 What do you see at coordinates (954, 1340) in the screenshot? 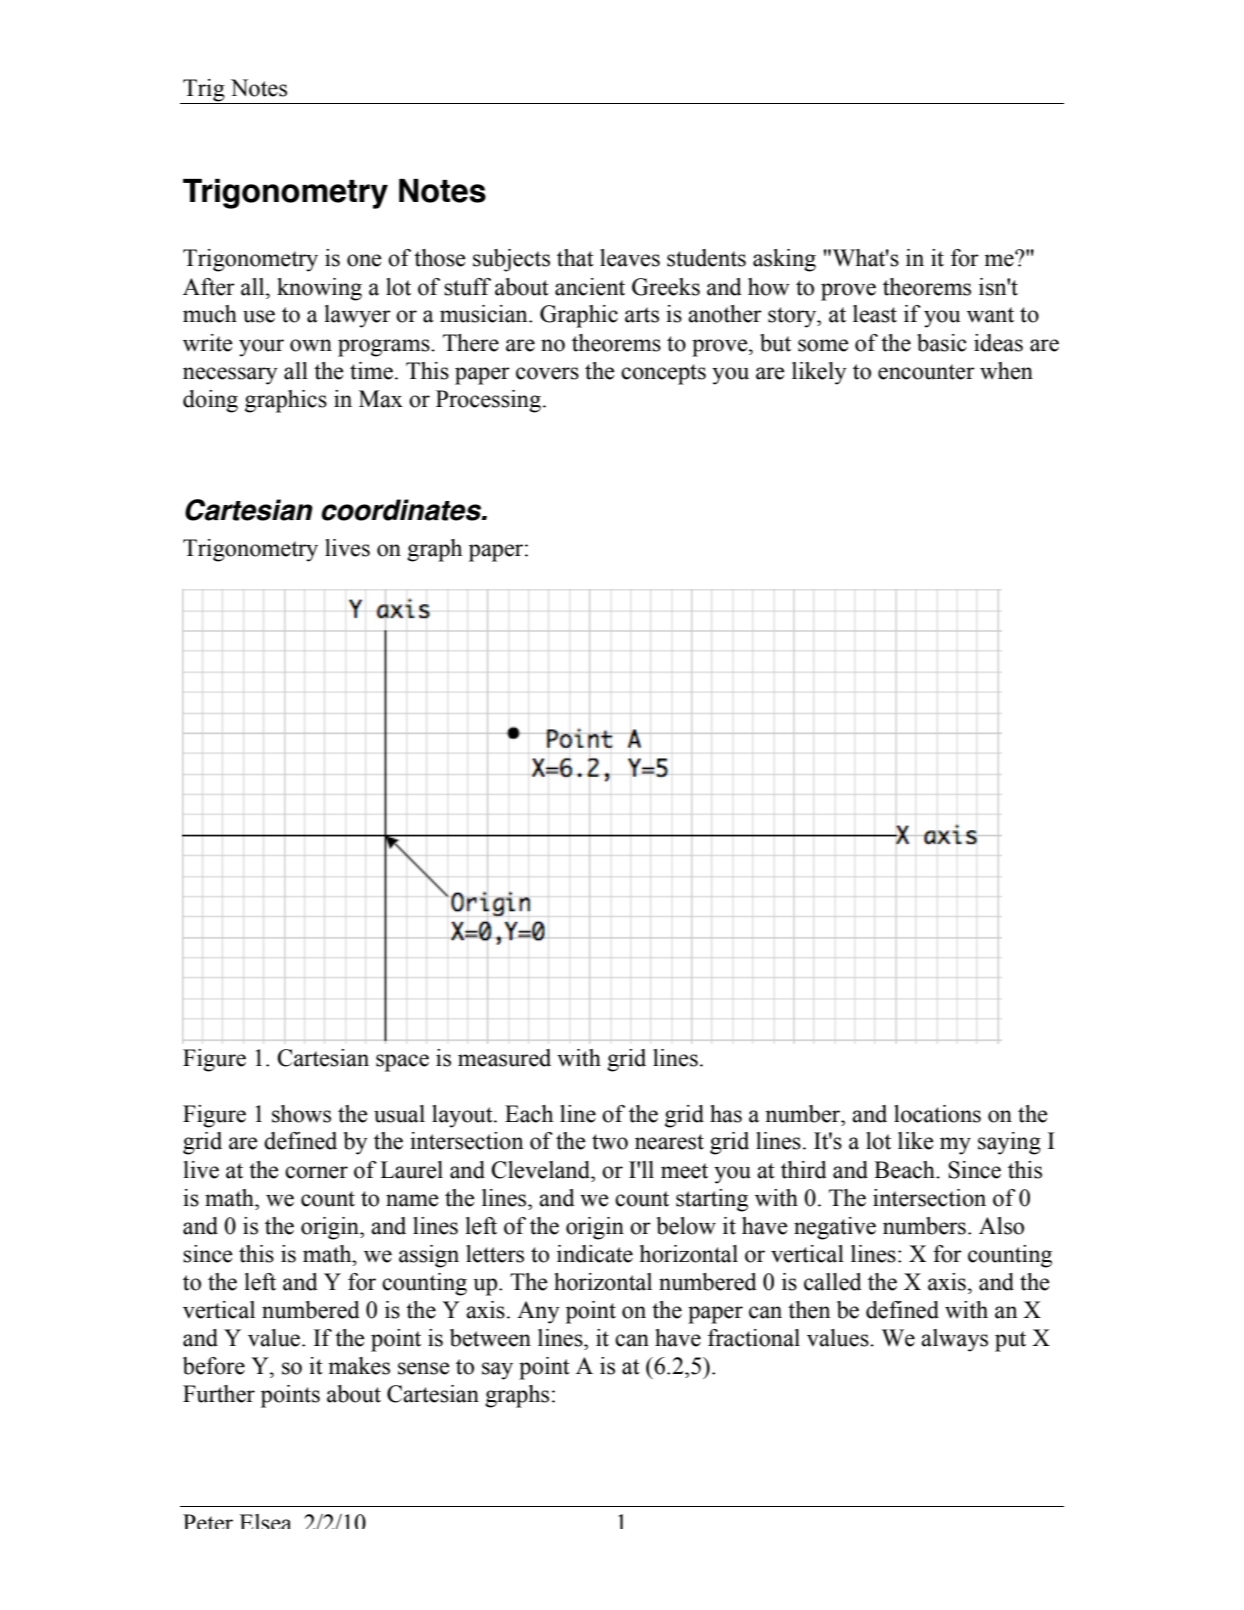
I see `always` at bounding box center [954, 1340].
